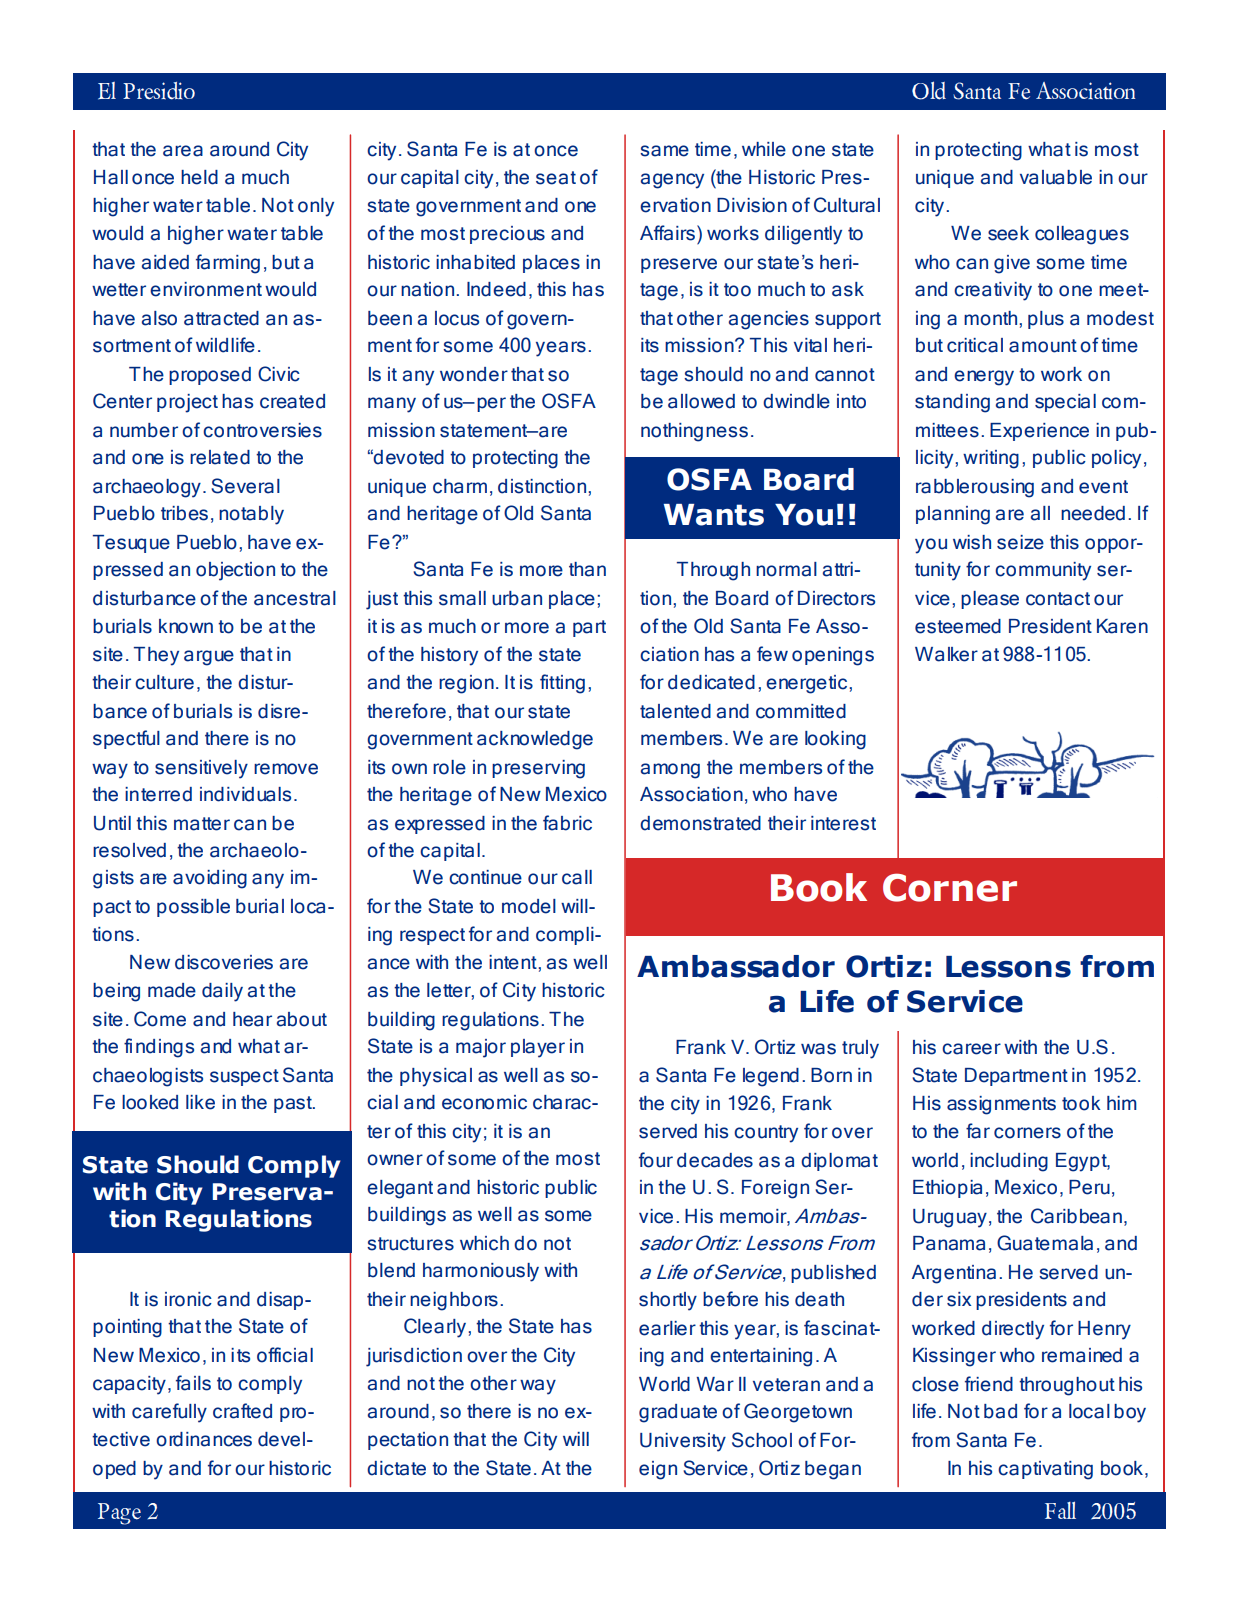  I want to click on fabric, so click(567, 823).
